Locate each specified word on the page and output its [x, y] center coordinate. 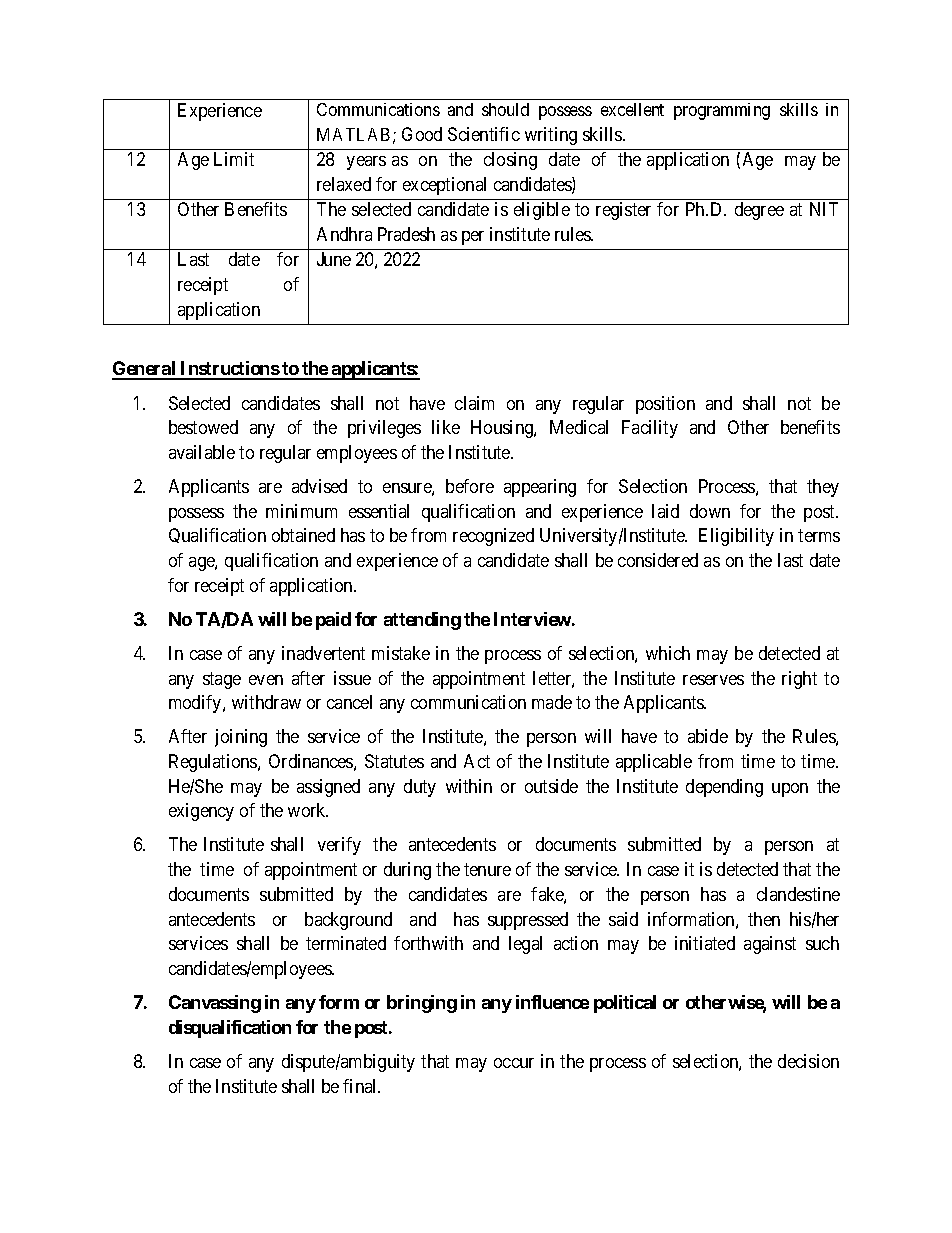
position [665, 405]
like [446, 427]
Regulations [214, 763]
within [469, 786]
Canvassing [215, 1004]
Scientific [484, 134]
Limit [234, 159]
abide [708, 736]
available [202, 452]
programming [722, 111]
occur [514, 1063]
